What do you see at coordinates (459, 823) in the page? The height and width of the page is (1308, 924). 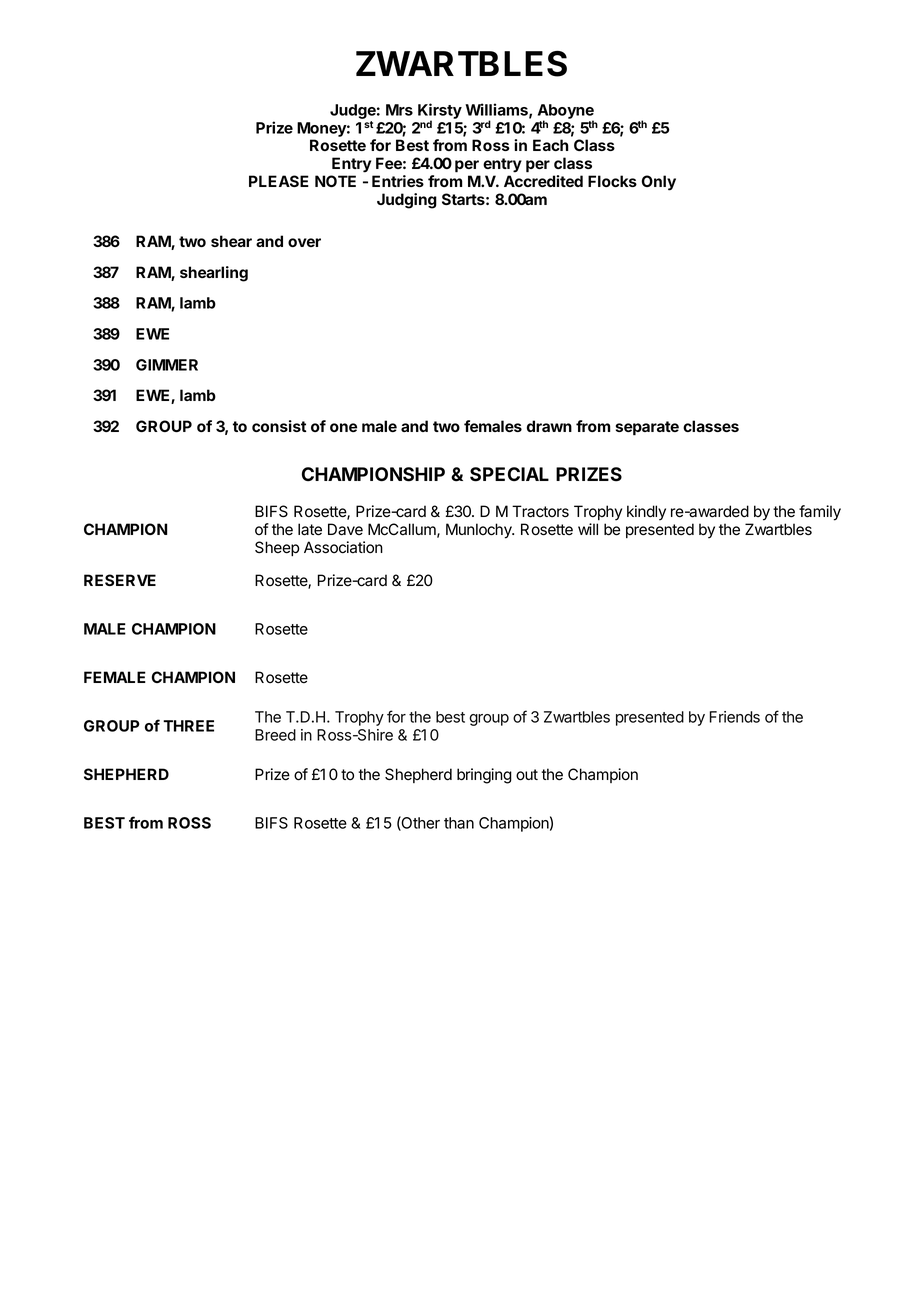 I see `than` at bounding box center [459, 823].
